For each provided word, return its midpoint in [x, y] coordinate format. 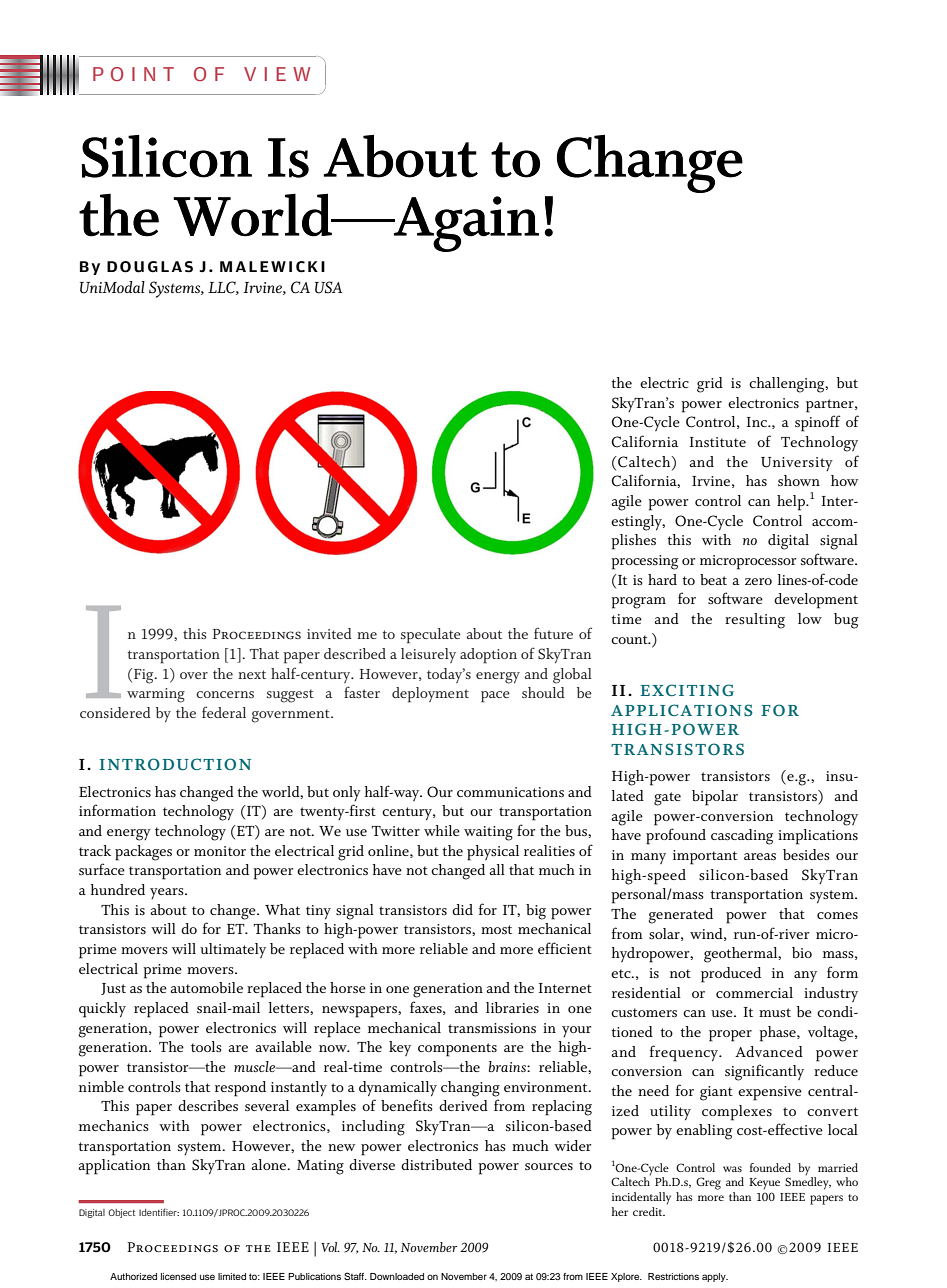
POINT [133, 74]
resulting [755, 621]
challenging [788, 385]
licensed [178, 1276]
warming [156, 695]
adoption [488, 656]
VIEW [277, 74]
